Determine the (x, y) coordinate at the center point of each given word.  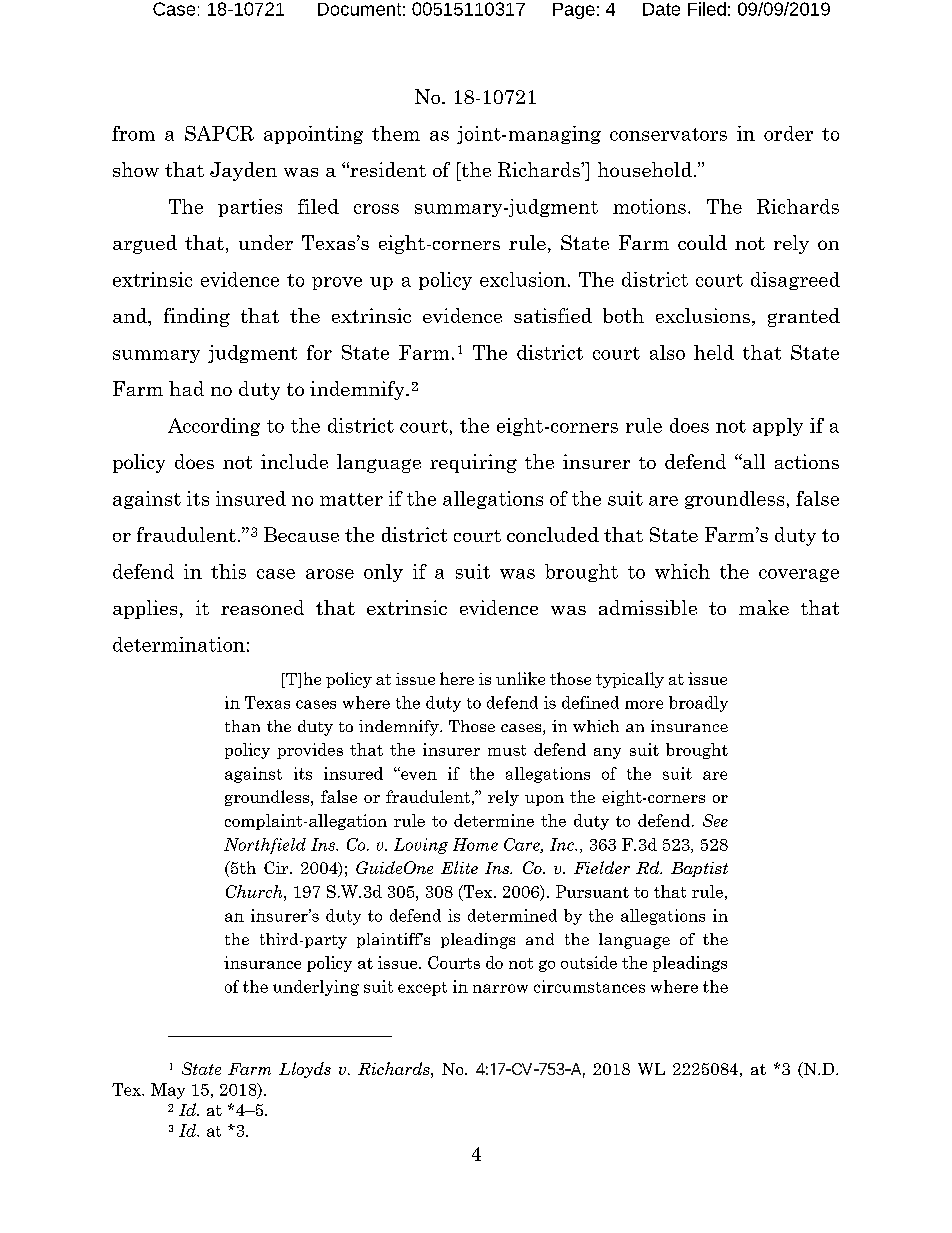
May (168, 1091)
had (186, 388)
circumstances (589, 986)
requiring (473, 463)
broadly (698, 704)
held (714, 352)
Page (574, 11)
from (133, 133)
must (507, 750)
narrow (500, 988)
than (242, 726)
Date (661, 9)
